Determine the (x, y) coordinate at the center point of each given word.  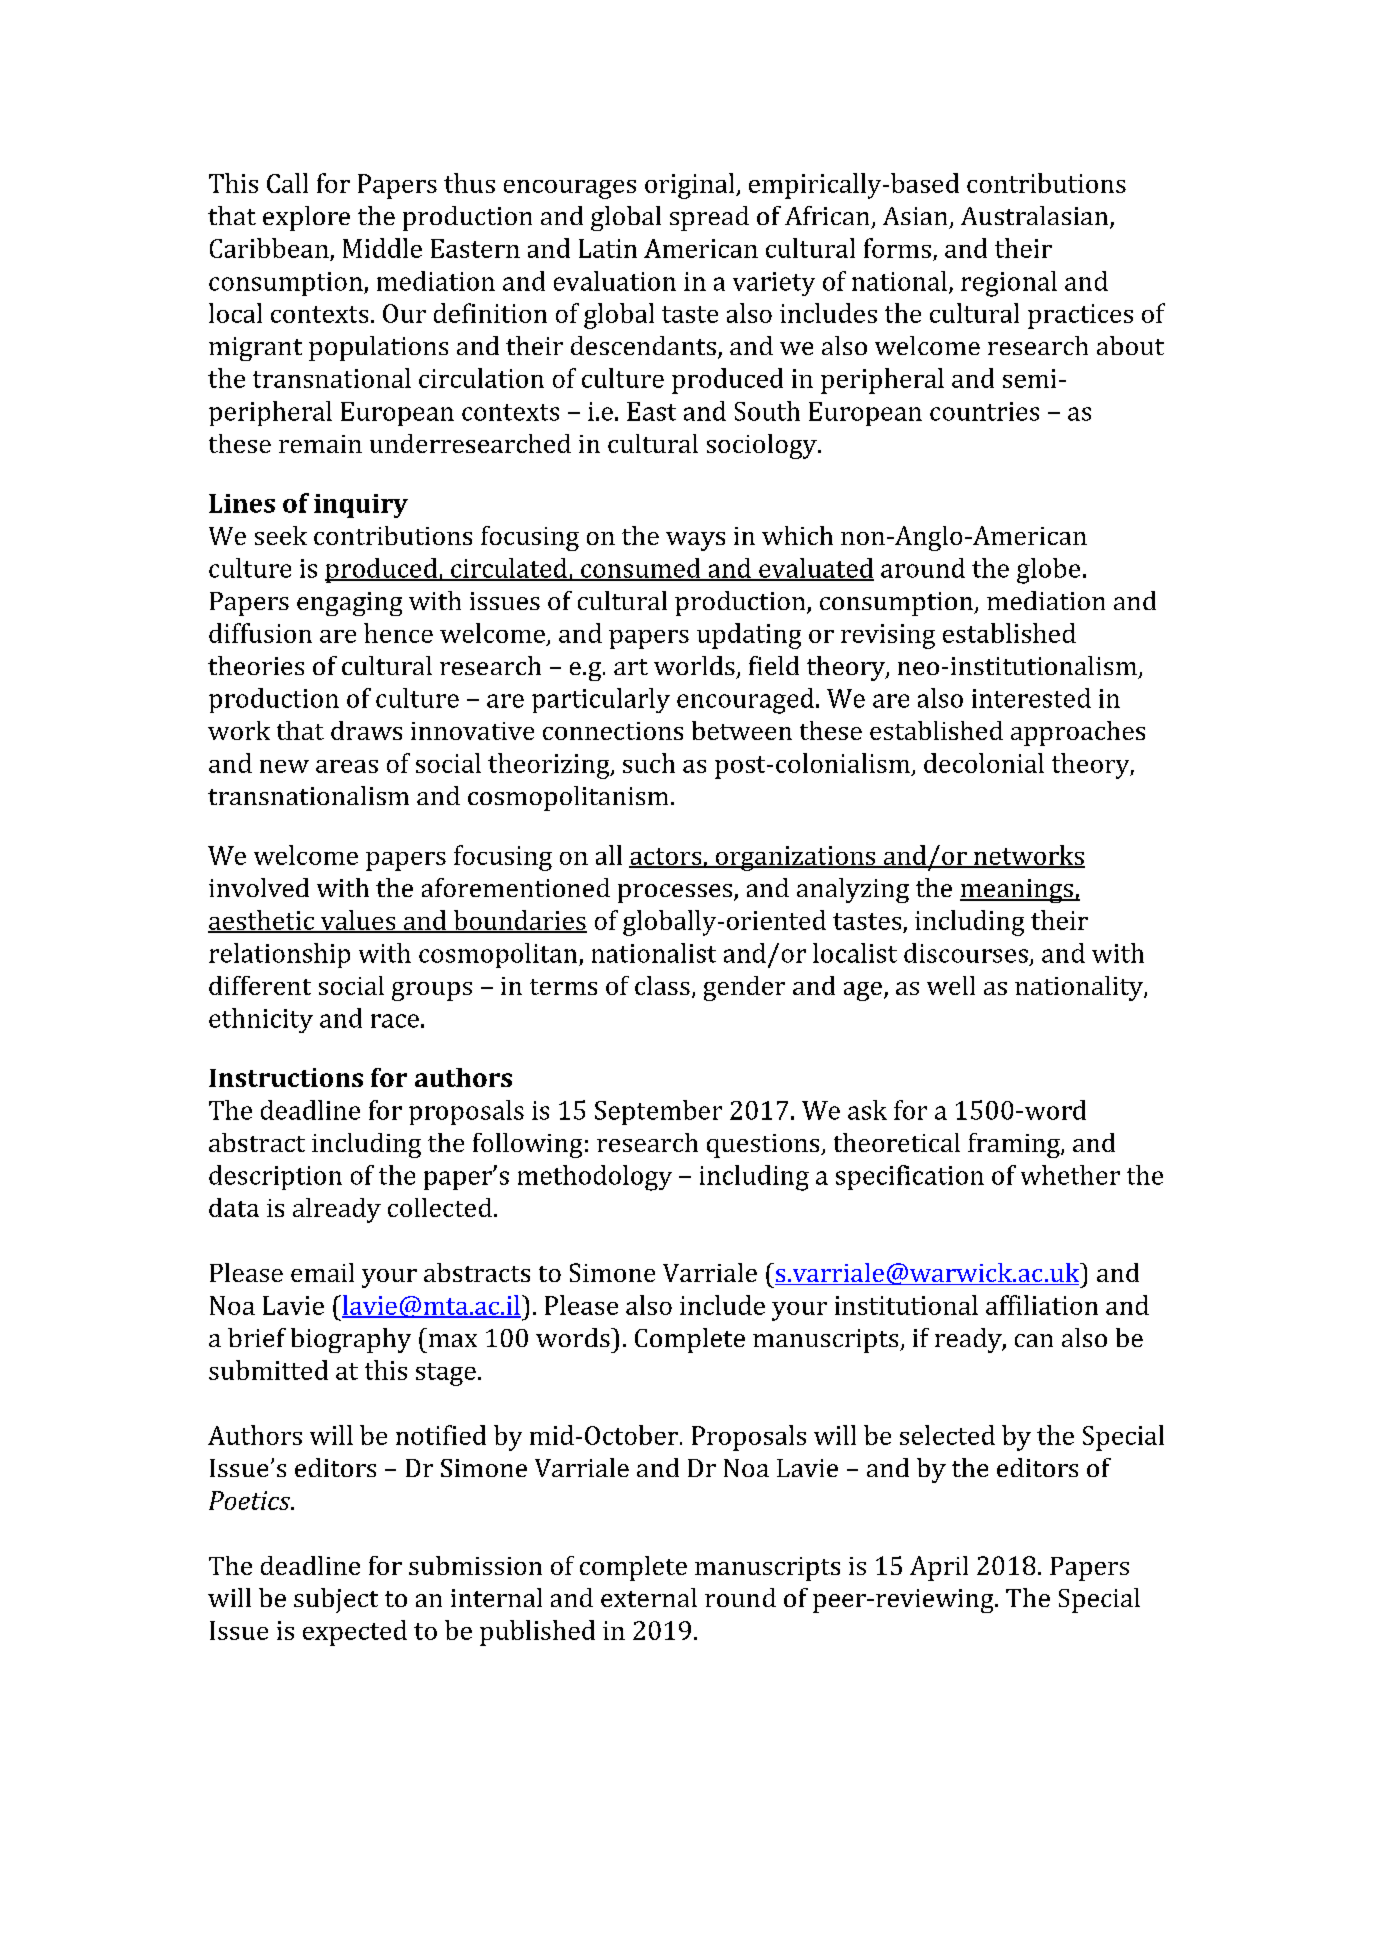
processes (676, 893)
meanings (1017, 891)
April (939, 1568)
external (649, 1597)
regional (1009, 284)
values (358, 921)
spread (709, 218)
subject (336, 1600)
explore (306, 218)
